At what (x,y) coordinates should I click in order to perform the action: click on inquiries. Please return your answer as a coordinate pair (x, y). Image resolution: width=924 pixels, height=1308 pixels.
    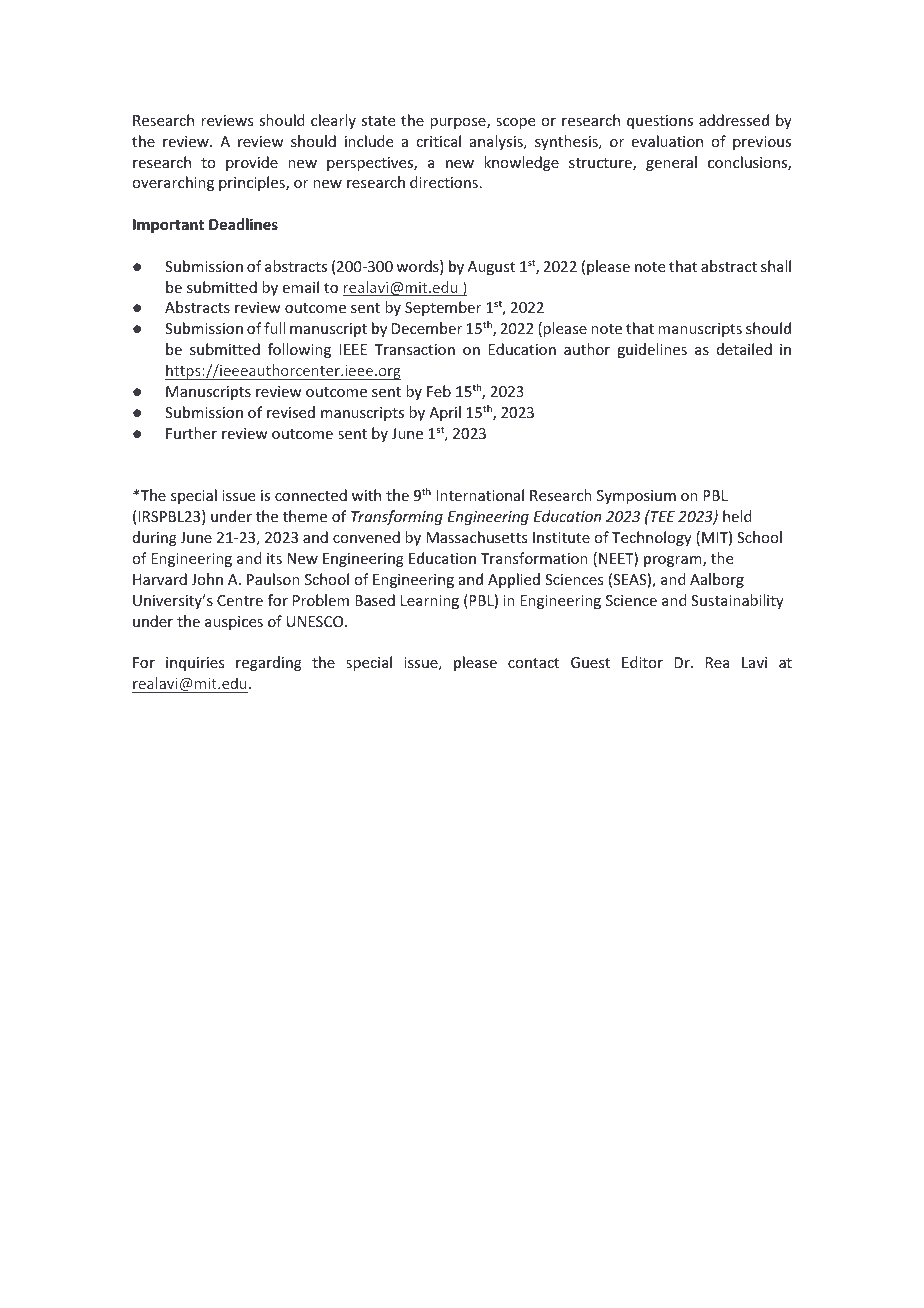
    Looking at the image, I should click on (195, 664).
